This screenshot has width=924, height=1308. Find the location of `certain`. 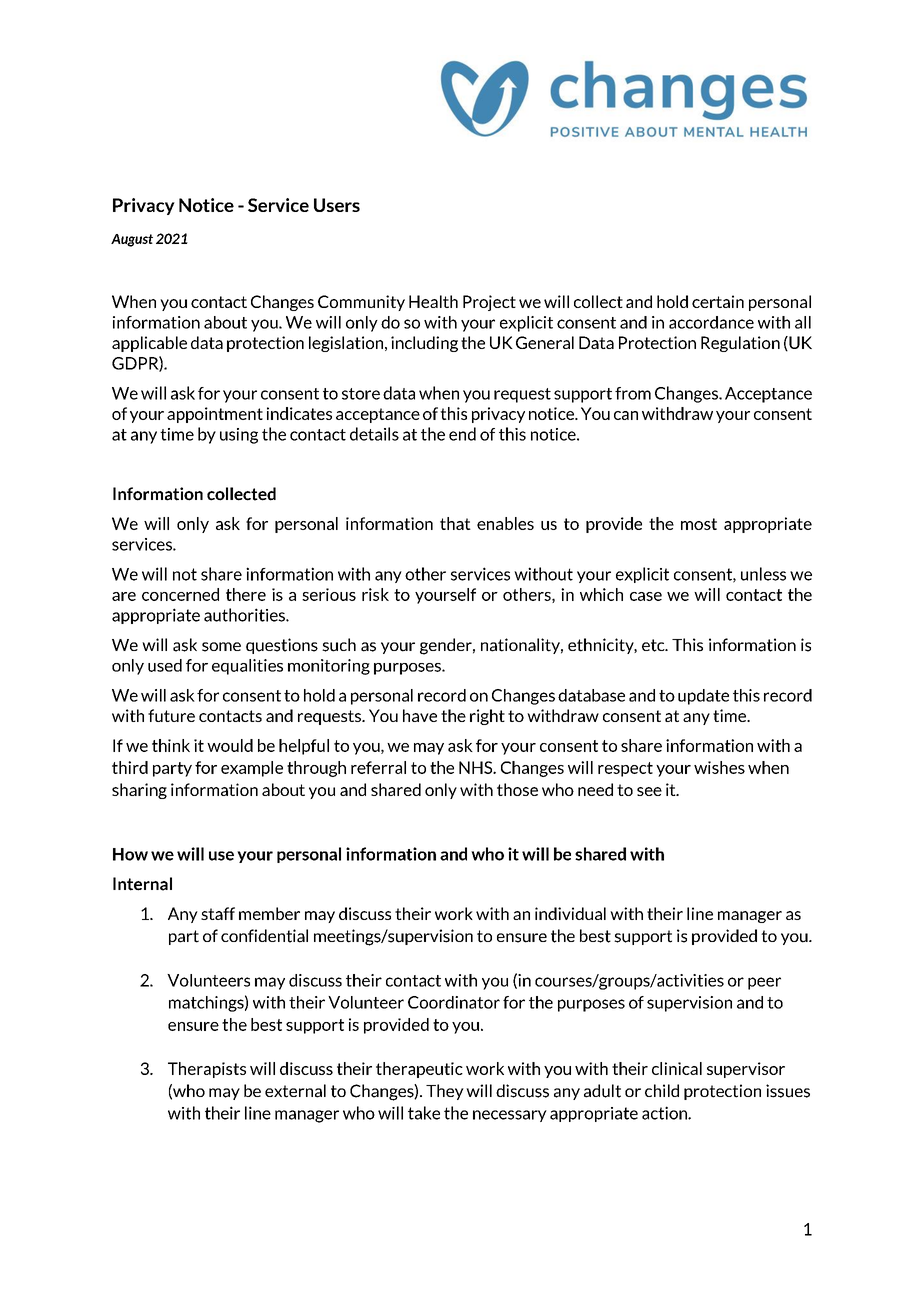

certain is located at coordinates (718, 301).
